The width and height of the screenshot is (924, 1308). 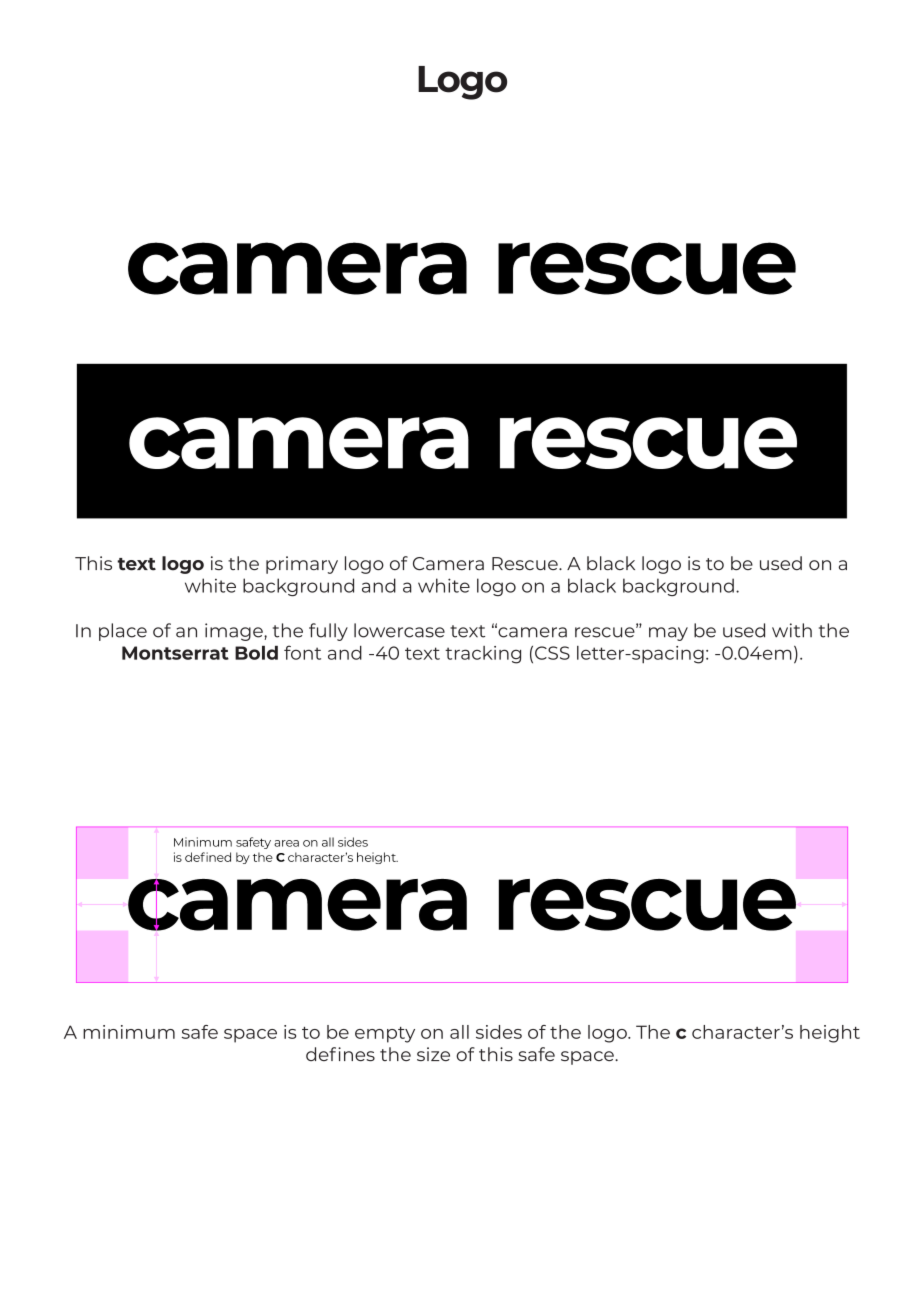 I want to click on minimum, so click(x=129, y=1032).
